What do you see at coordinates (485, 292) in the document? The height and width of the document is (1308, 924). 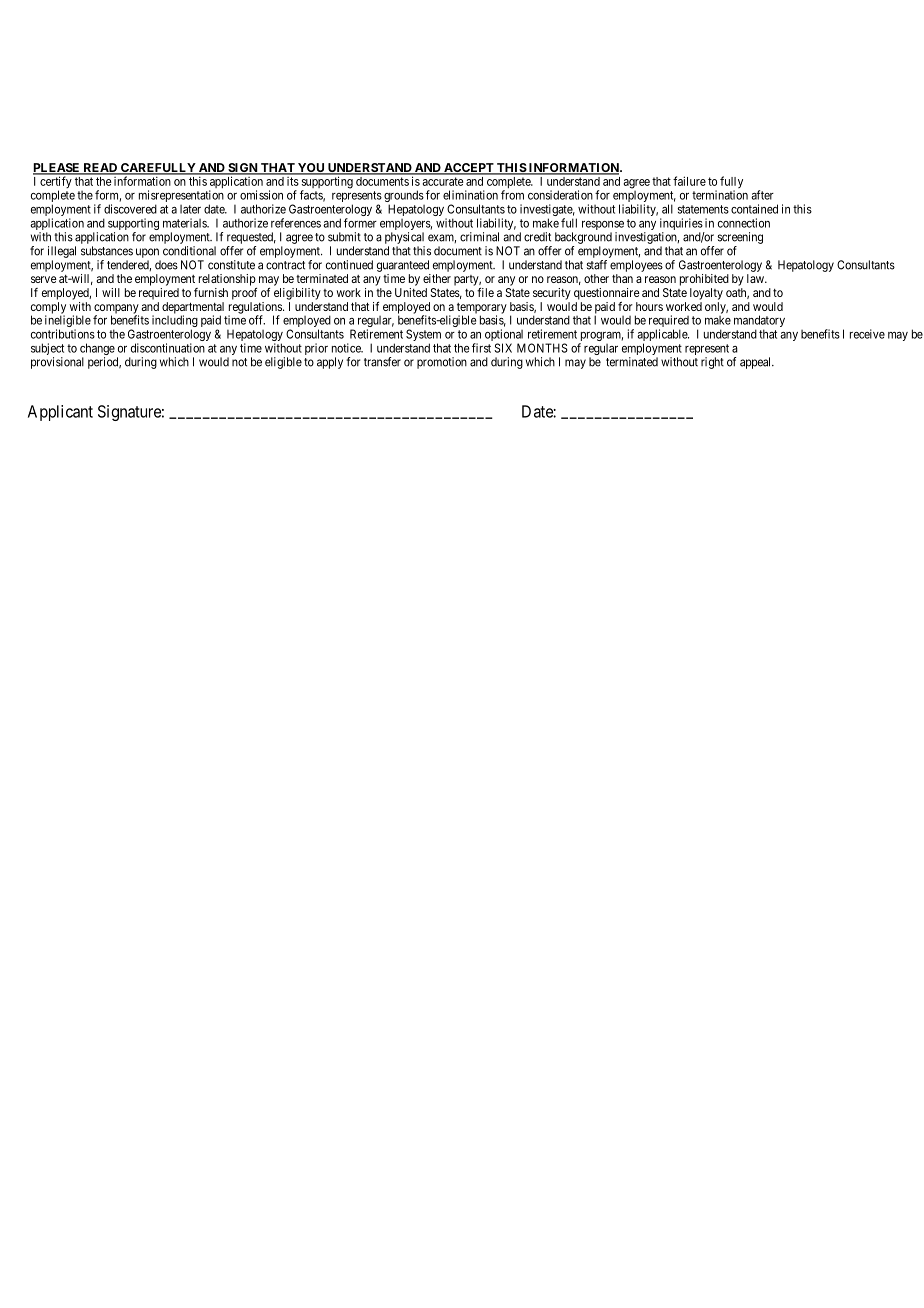 I see `file` at bounding box center [485, 292].
